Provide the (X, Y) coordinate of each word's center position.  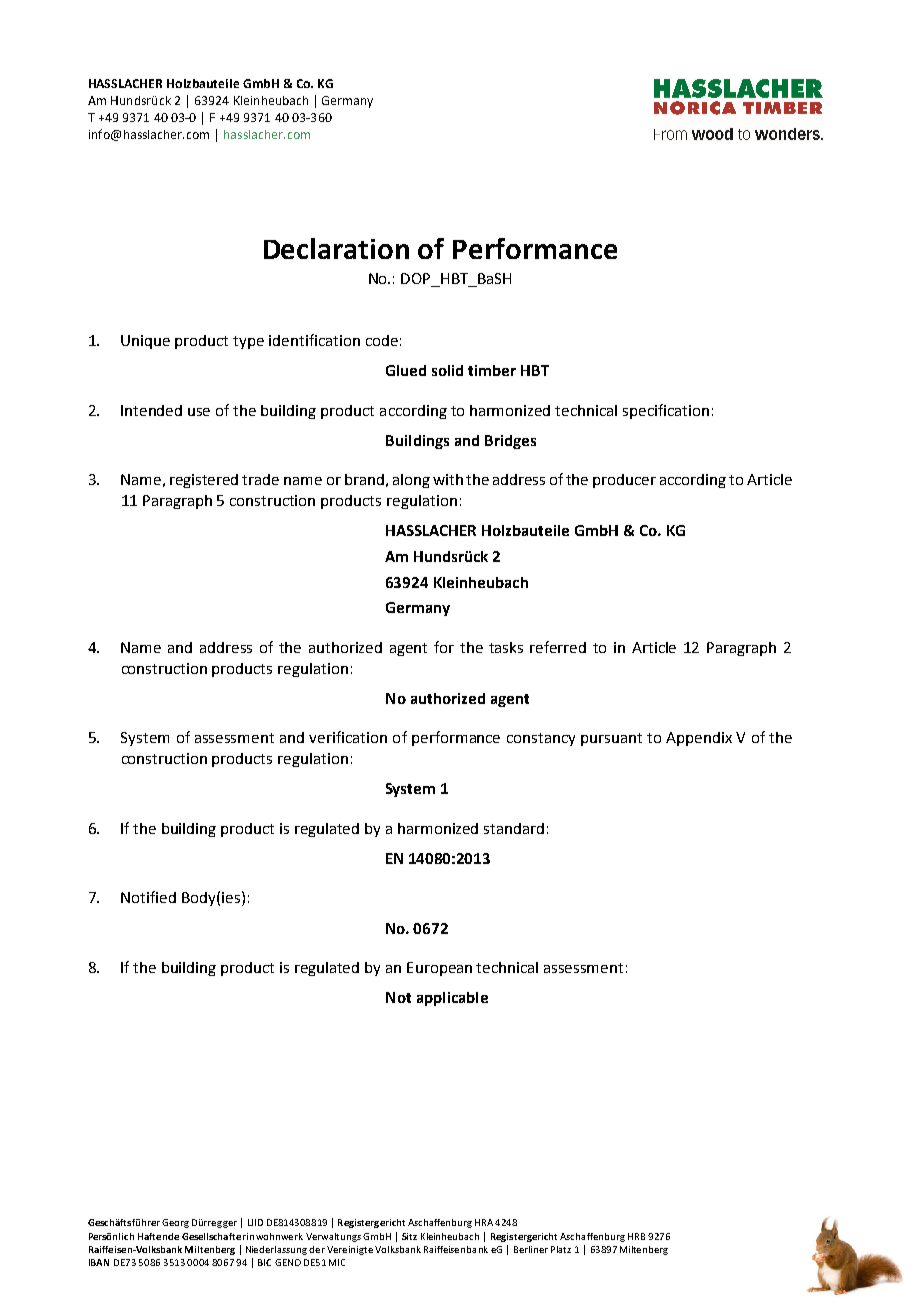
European (439, 969)
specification (666, 411)
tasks (506, 647)
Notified (148, 897)
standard (514, 828)
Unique (145, 342)
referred (558, 647)
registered (204, 481)
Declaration (336, 248)
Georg (175, 1223)
